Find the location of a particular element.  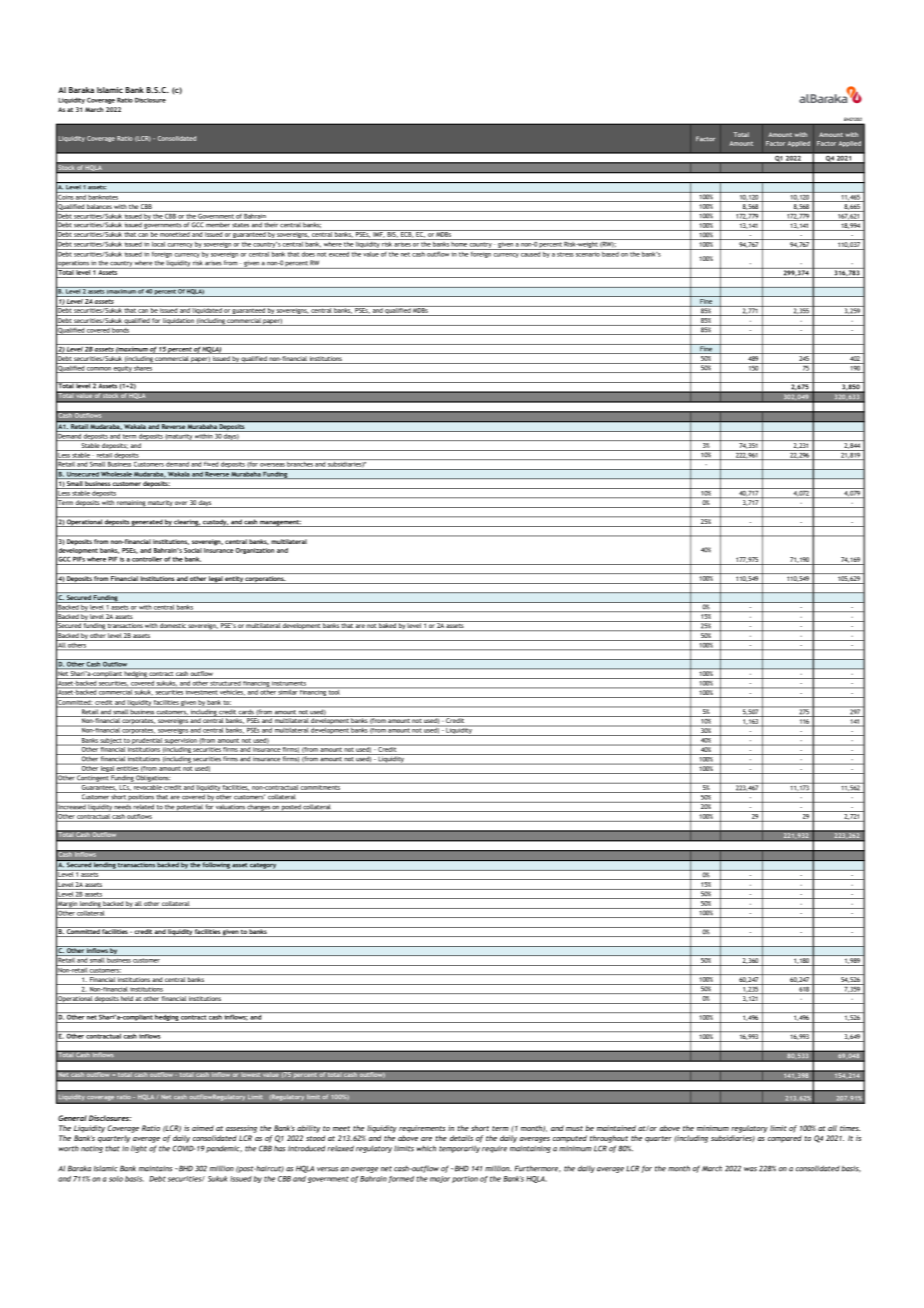

local is located at coordinates (158, 243).
